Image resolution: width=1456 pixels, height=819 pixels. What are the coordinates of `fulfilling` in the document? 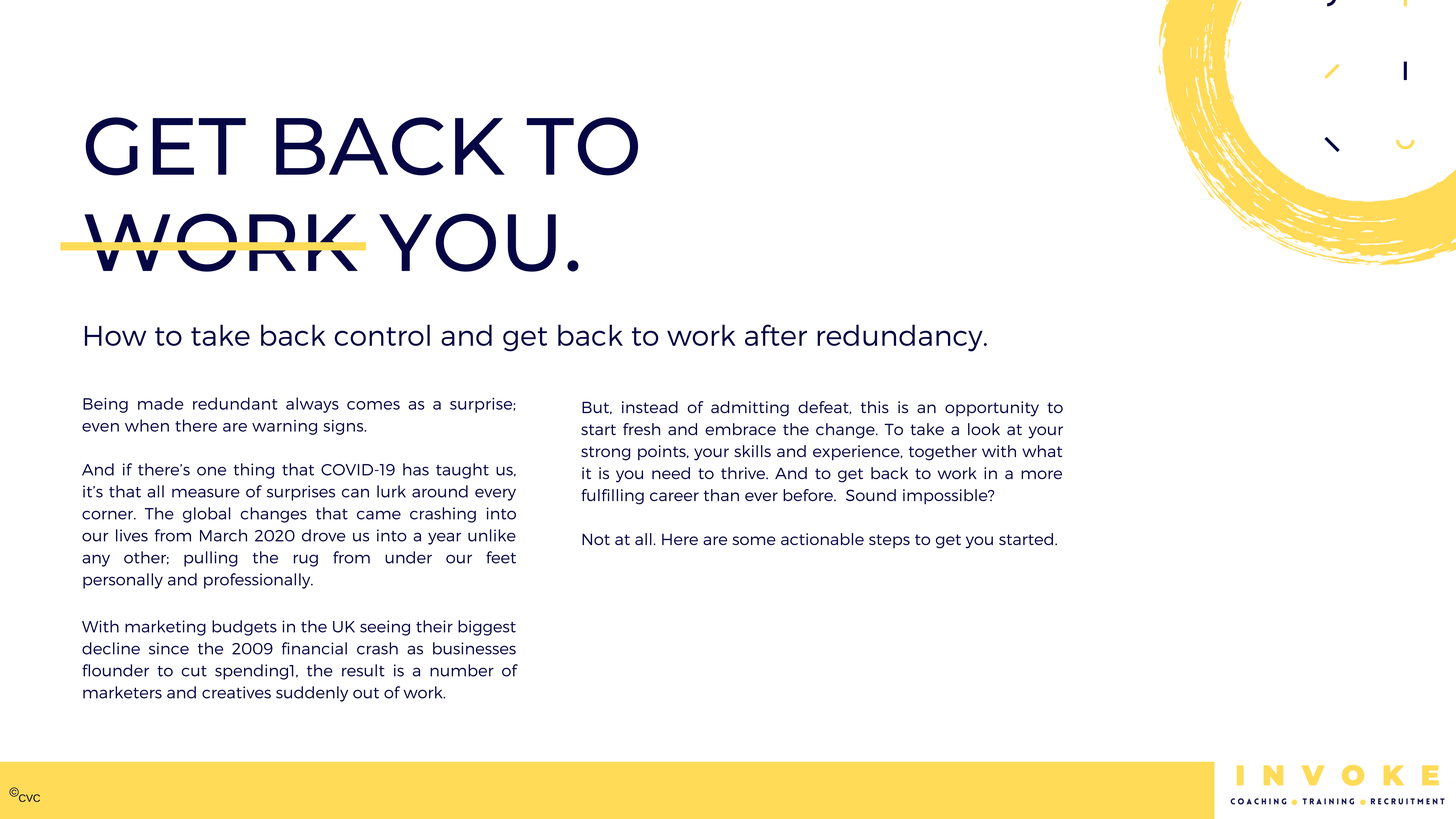 It's located at (612, 497).
